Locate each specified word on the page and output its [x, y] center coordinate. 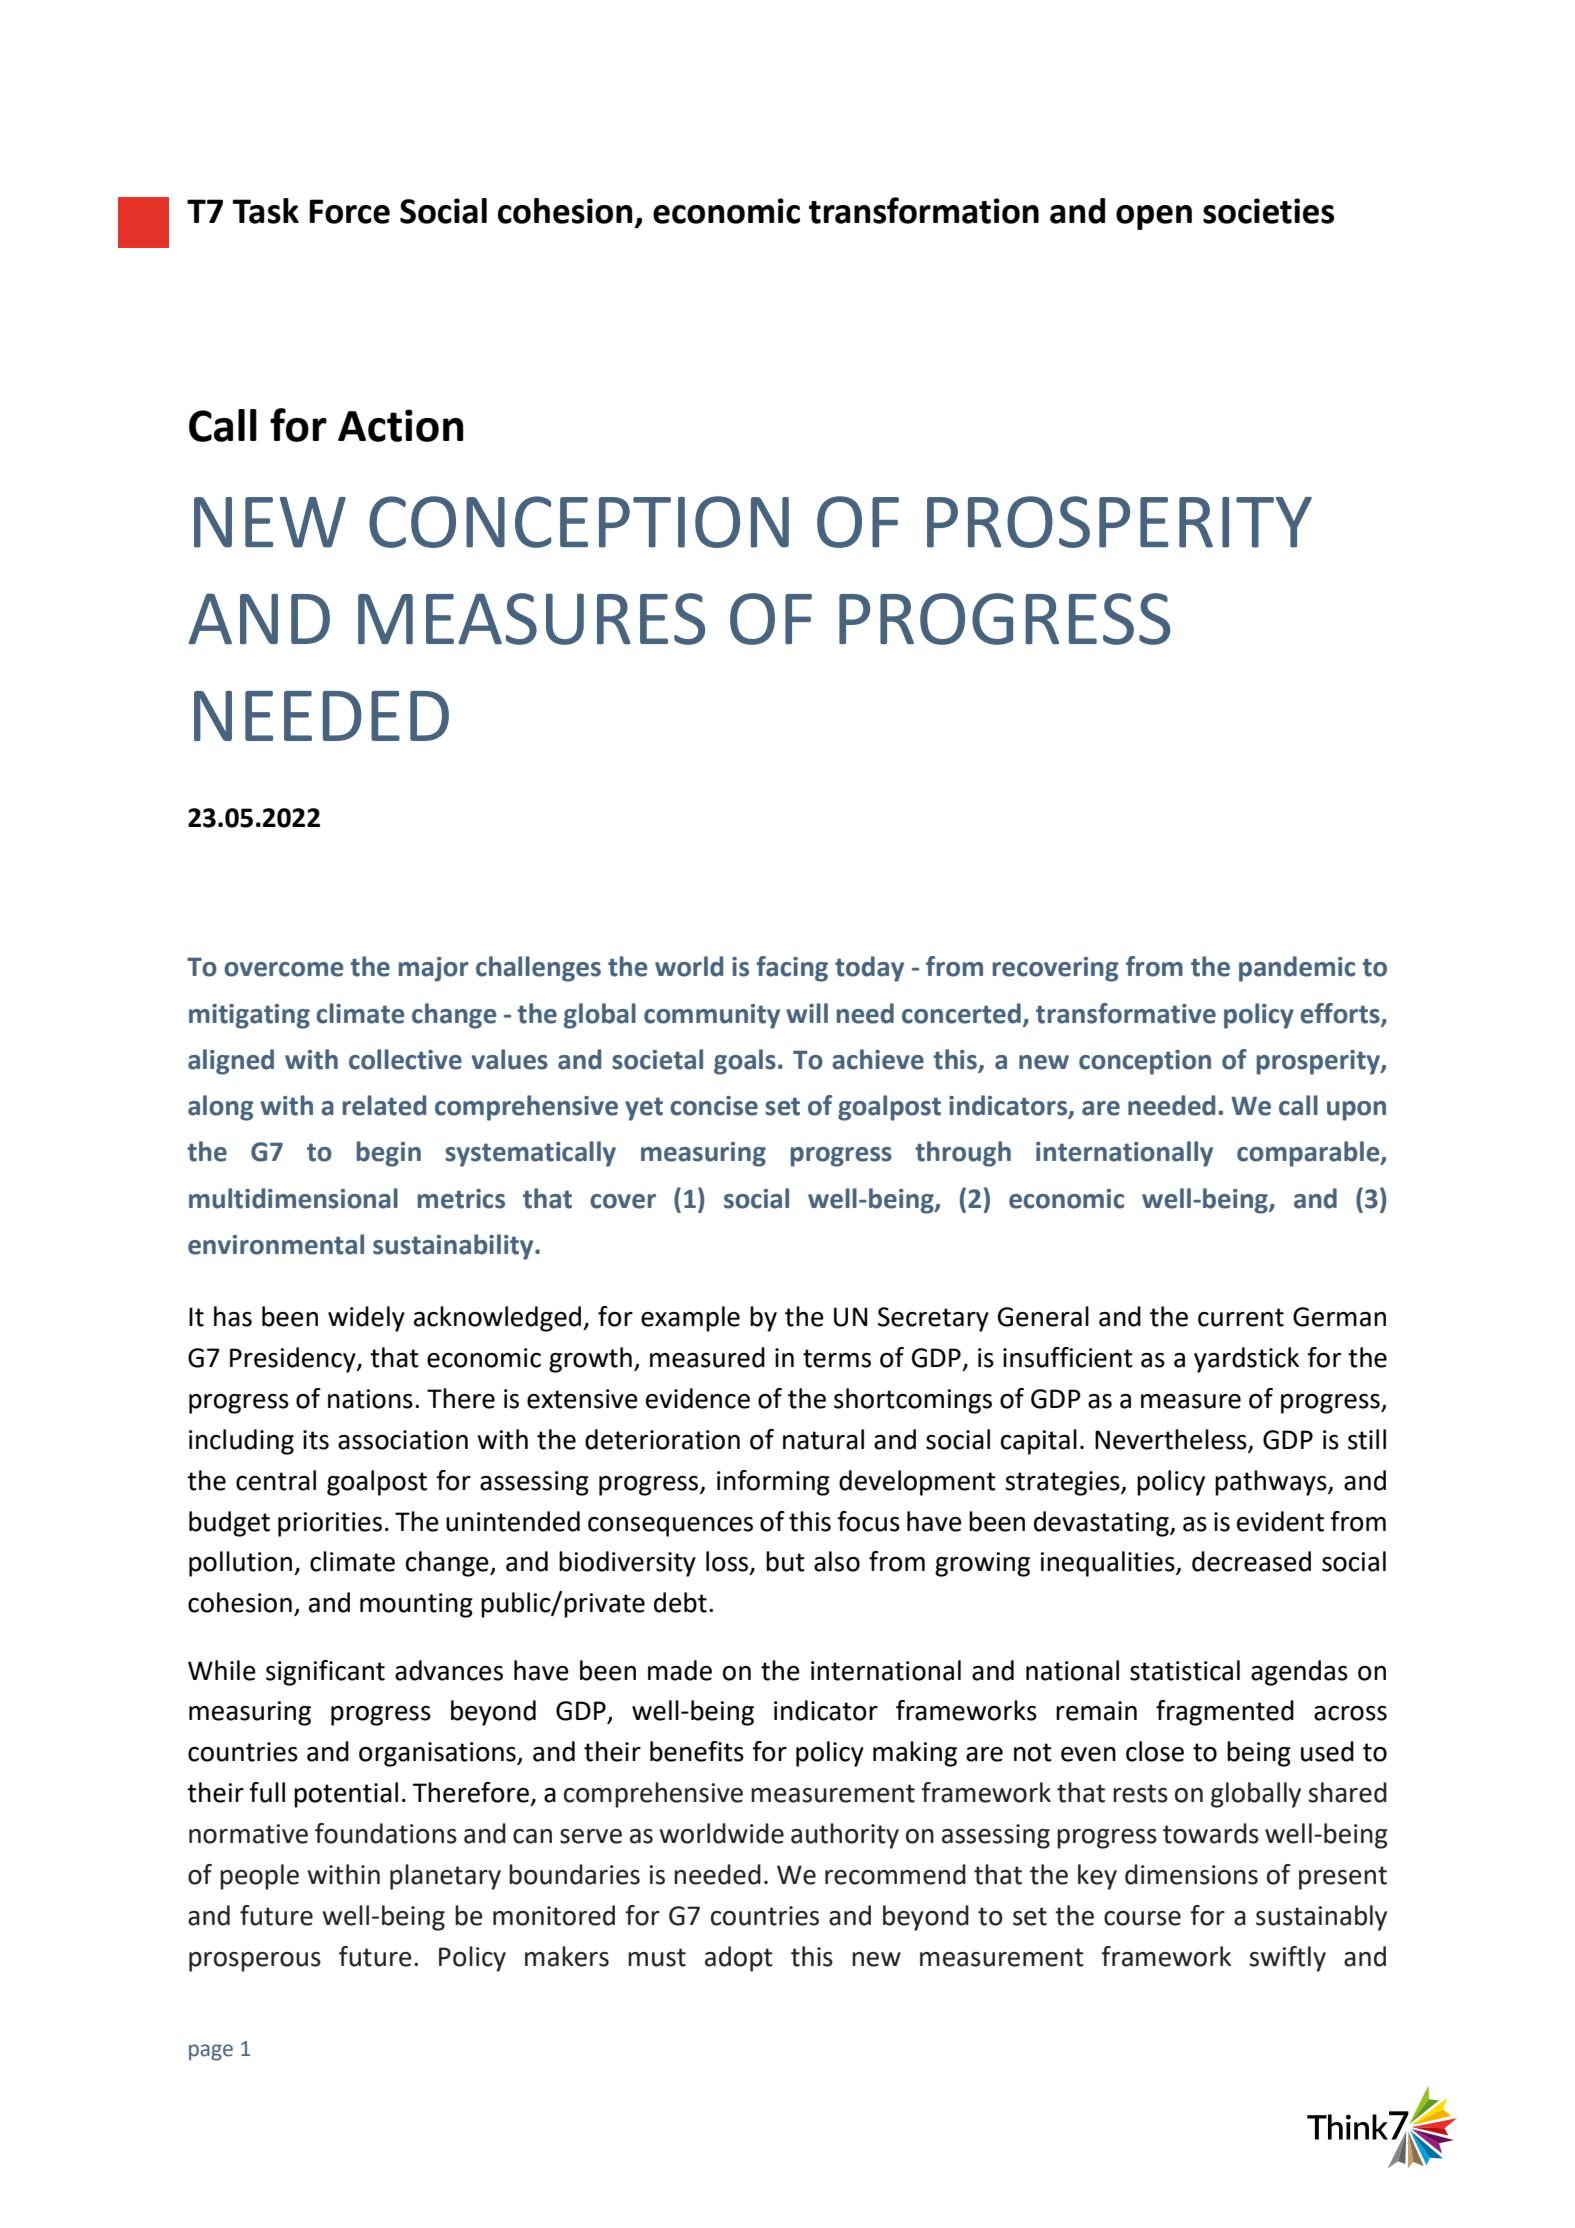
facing [792, 969]
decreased [1251, 1561]
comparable [1309, 1154]
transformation [924, 210]
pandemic [1297, 969]
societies [1268, 211]
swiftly [1287, 1959]
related [384, 1105]
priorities [330, 1524]
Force [349, 211]
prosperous [255, 1962]
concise [714, 1106]
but [785, 1561]
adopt [739, 1959]
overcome [283, 969]
